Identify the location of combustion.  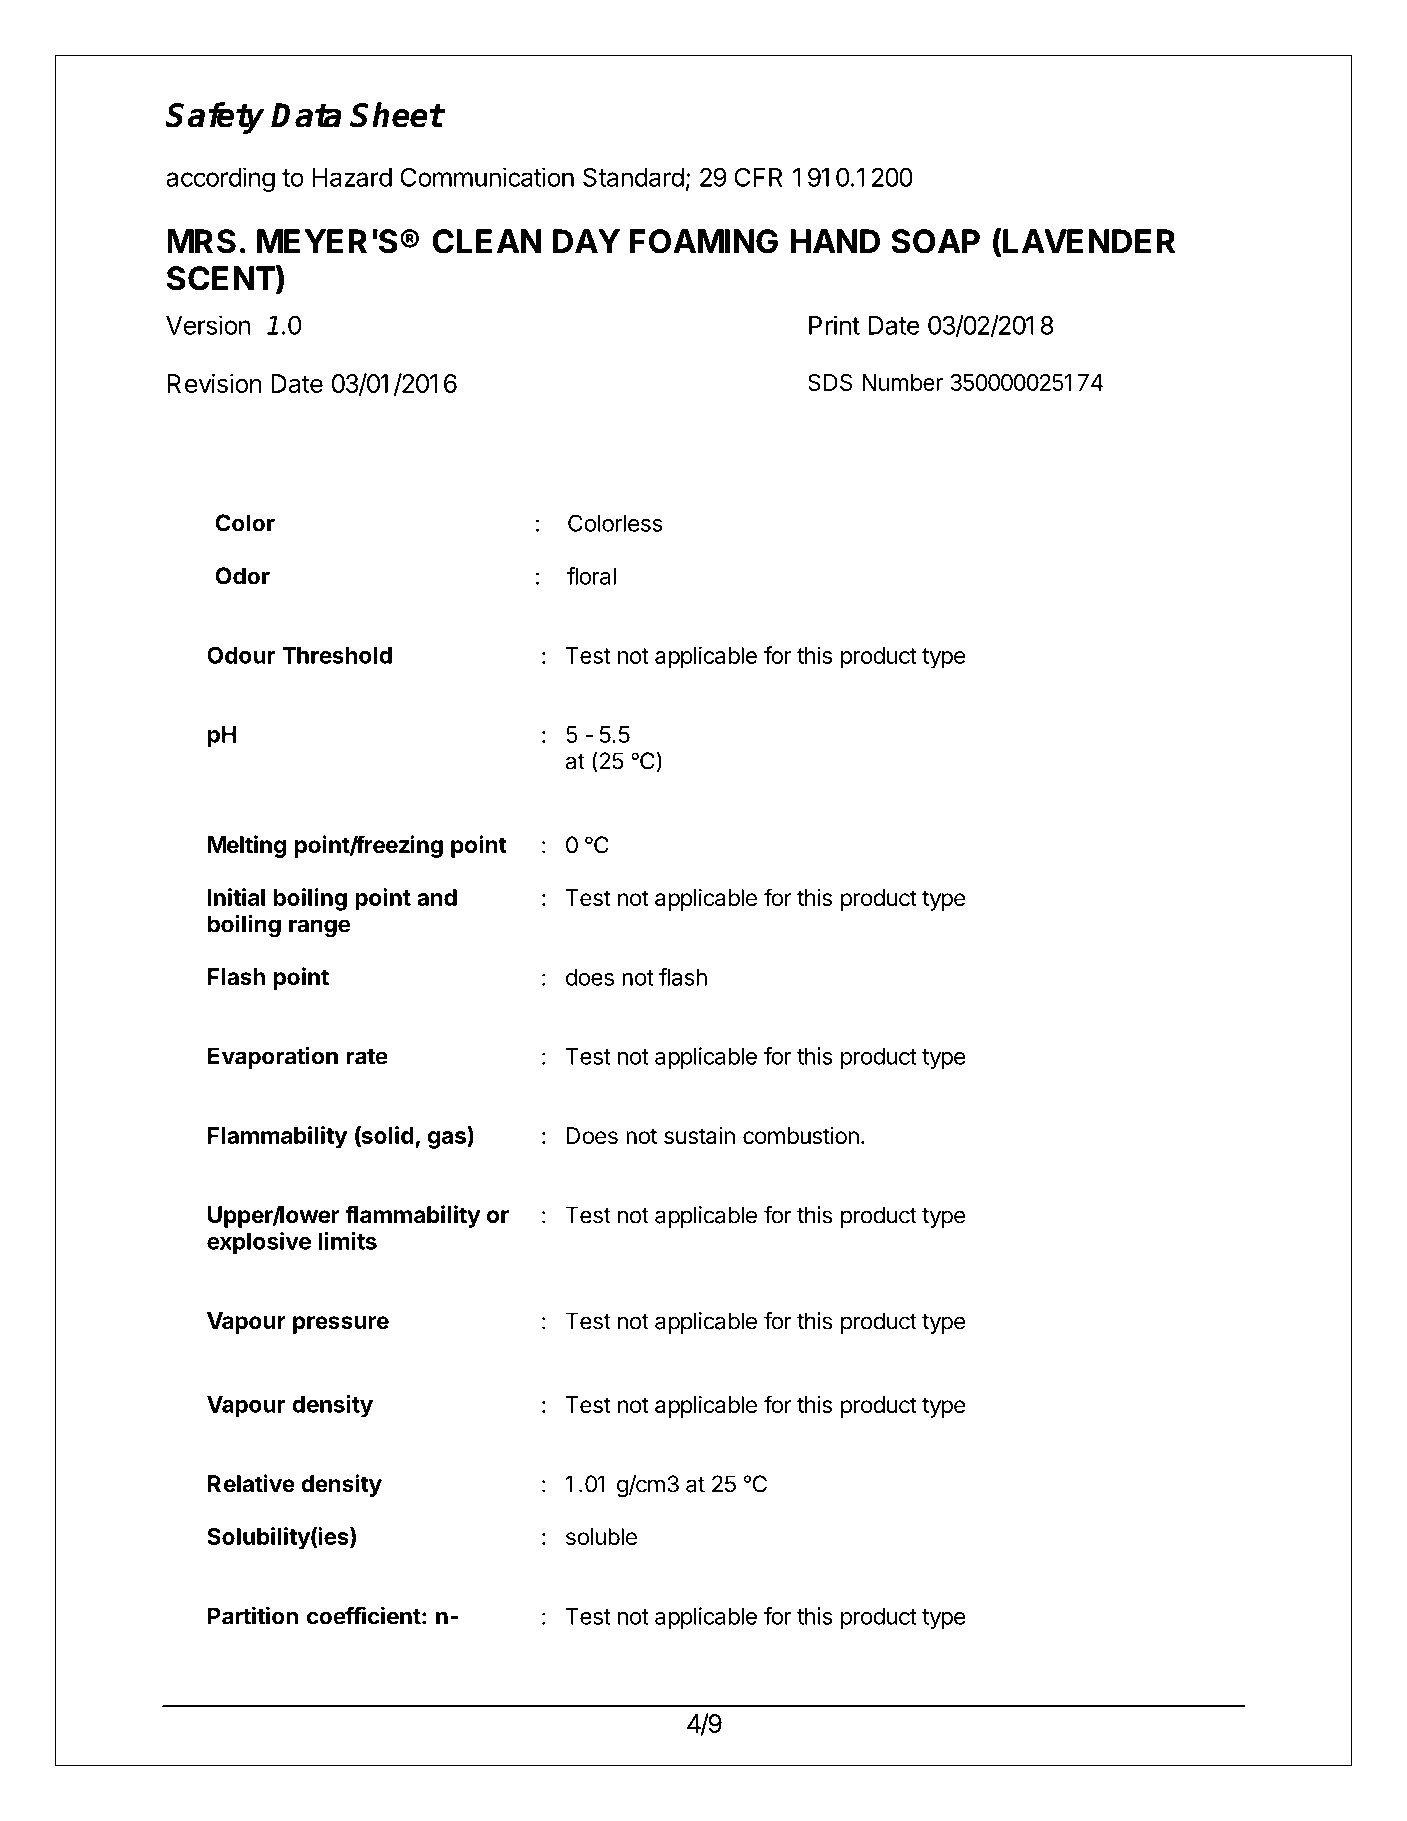
(801, 1136).
